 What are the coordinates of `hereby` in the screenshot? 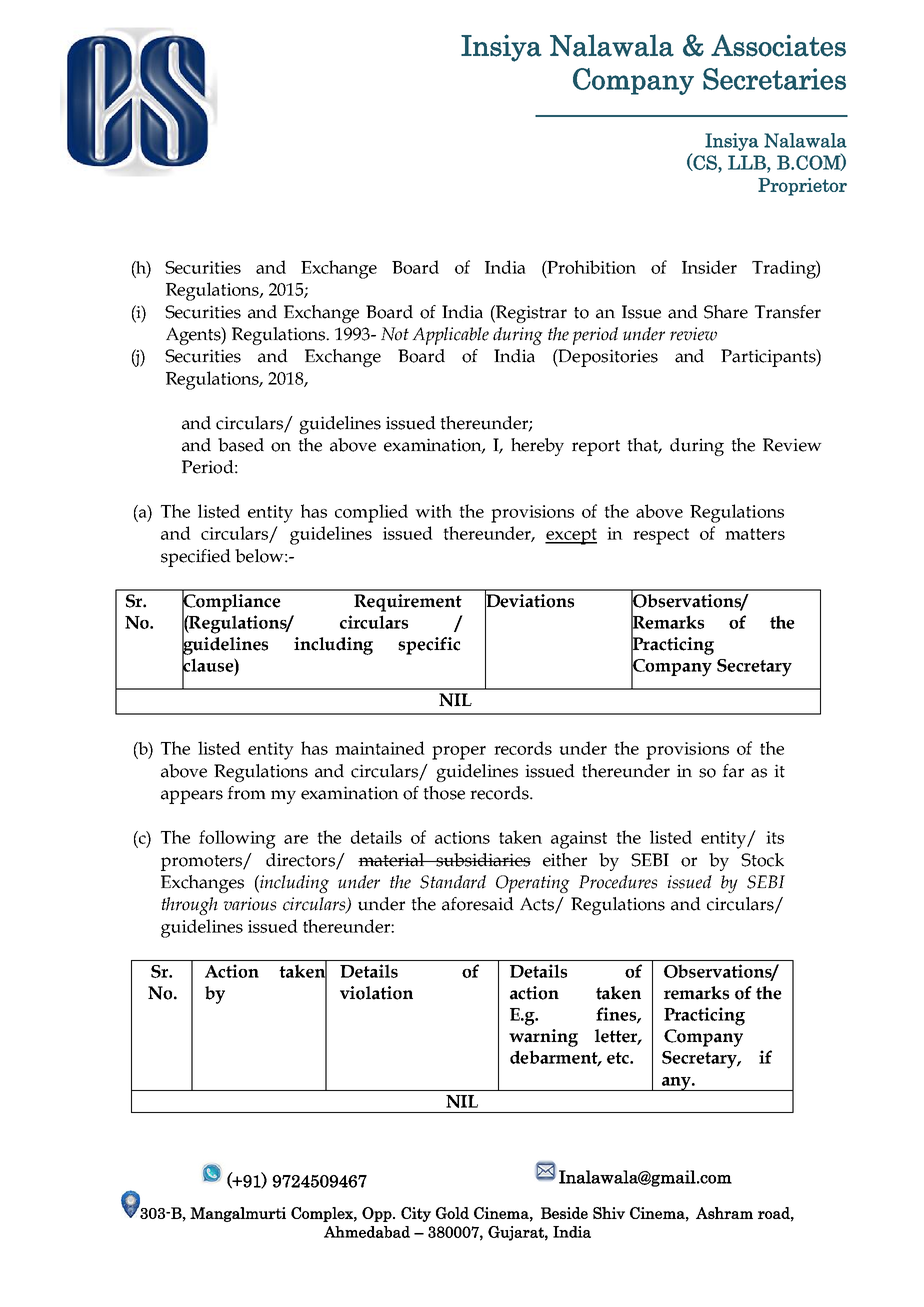 It's located at (537, 447).
